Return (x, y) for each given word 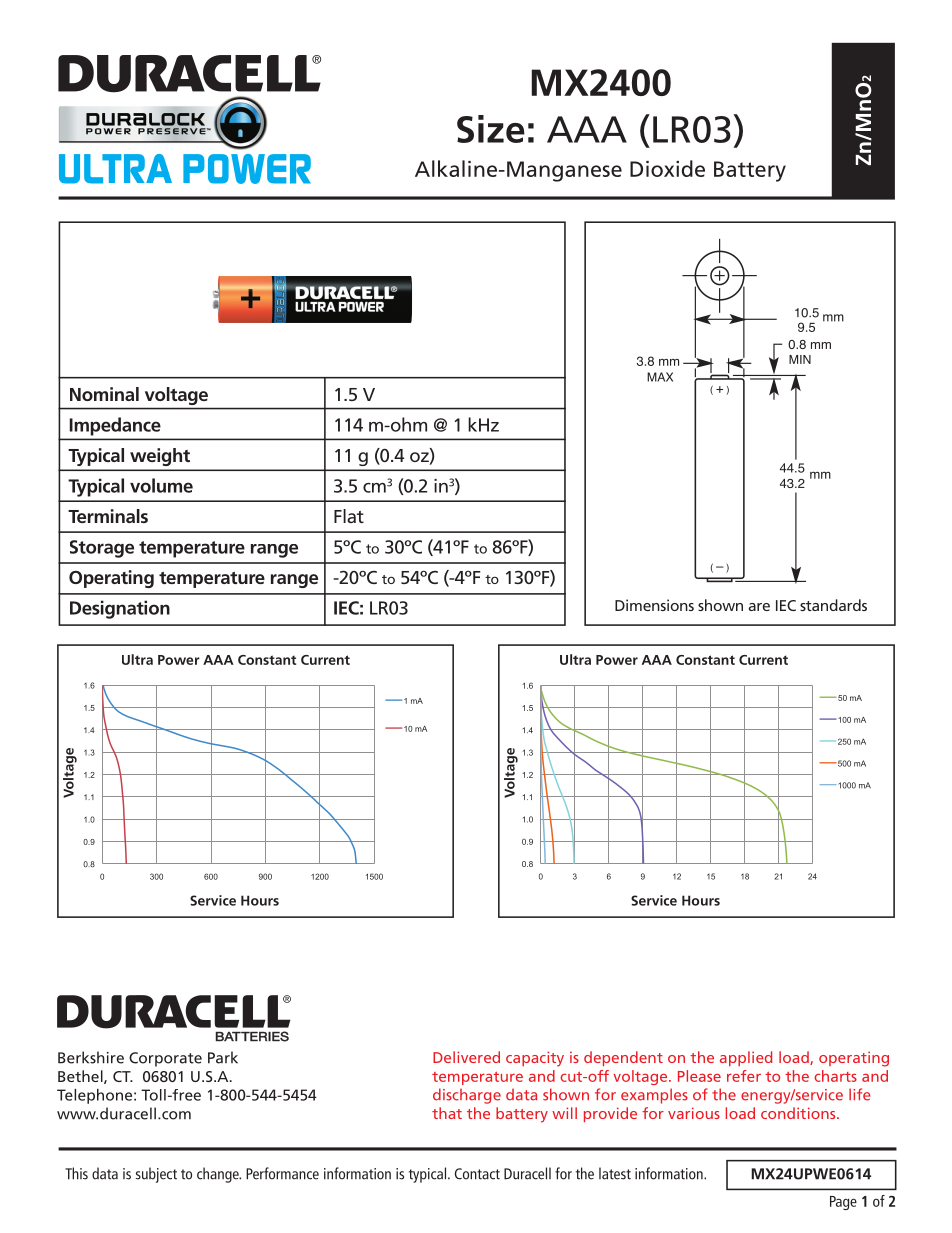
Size (491, 129)
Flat (349, 516)
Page (843, 1203)
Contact (477, 1174)
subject (156, 1175)
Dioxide (667, 168)
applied (746, 1058)
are (759, 607)
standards (833, 605)
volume (161, 485)
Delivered (466, 1057)
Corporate (165, 1059)
